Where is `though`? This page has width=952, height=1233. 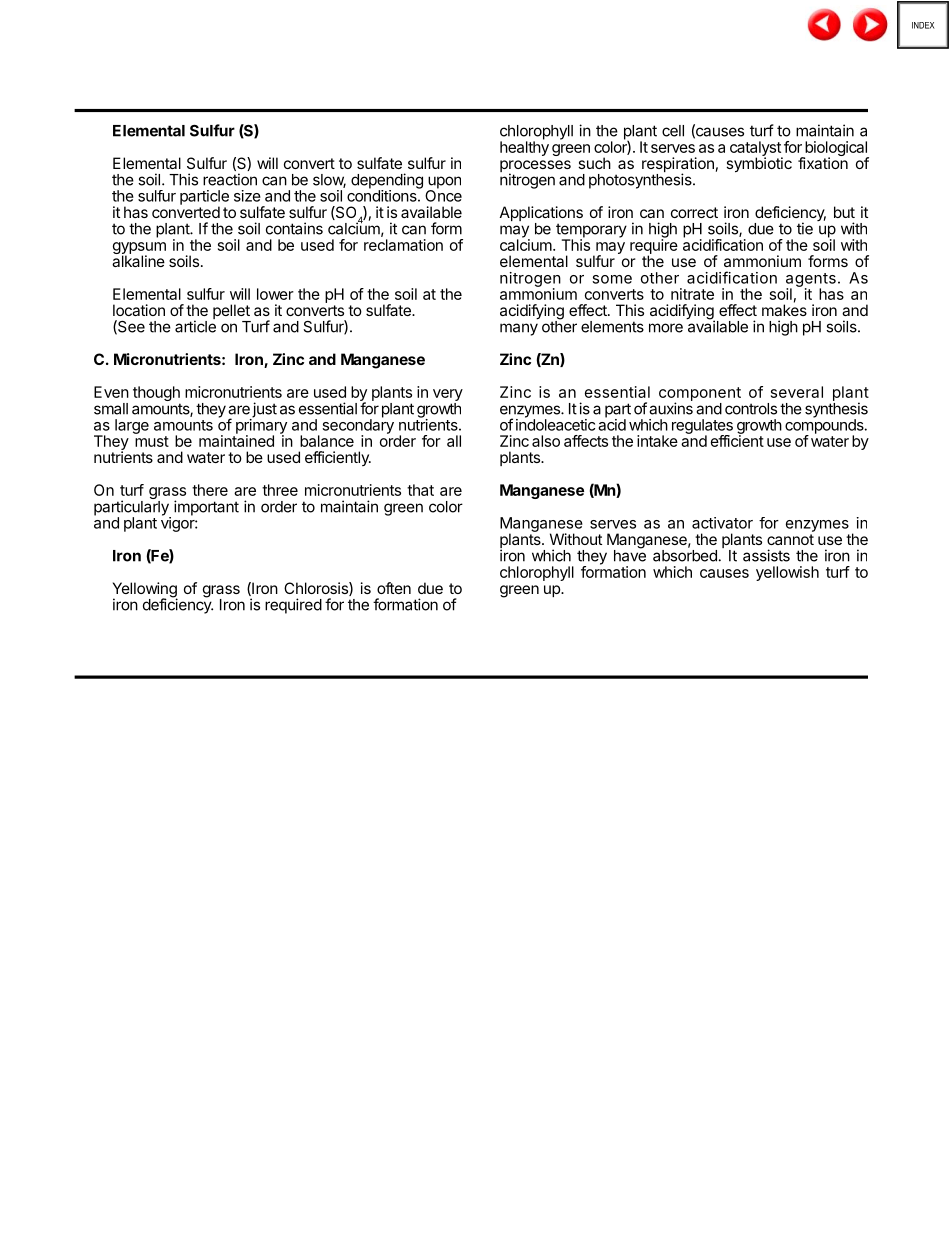 though is located at coordinates (156, 395).
